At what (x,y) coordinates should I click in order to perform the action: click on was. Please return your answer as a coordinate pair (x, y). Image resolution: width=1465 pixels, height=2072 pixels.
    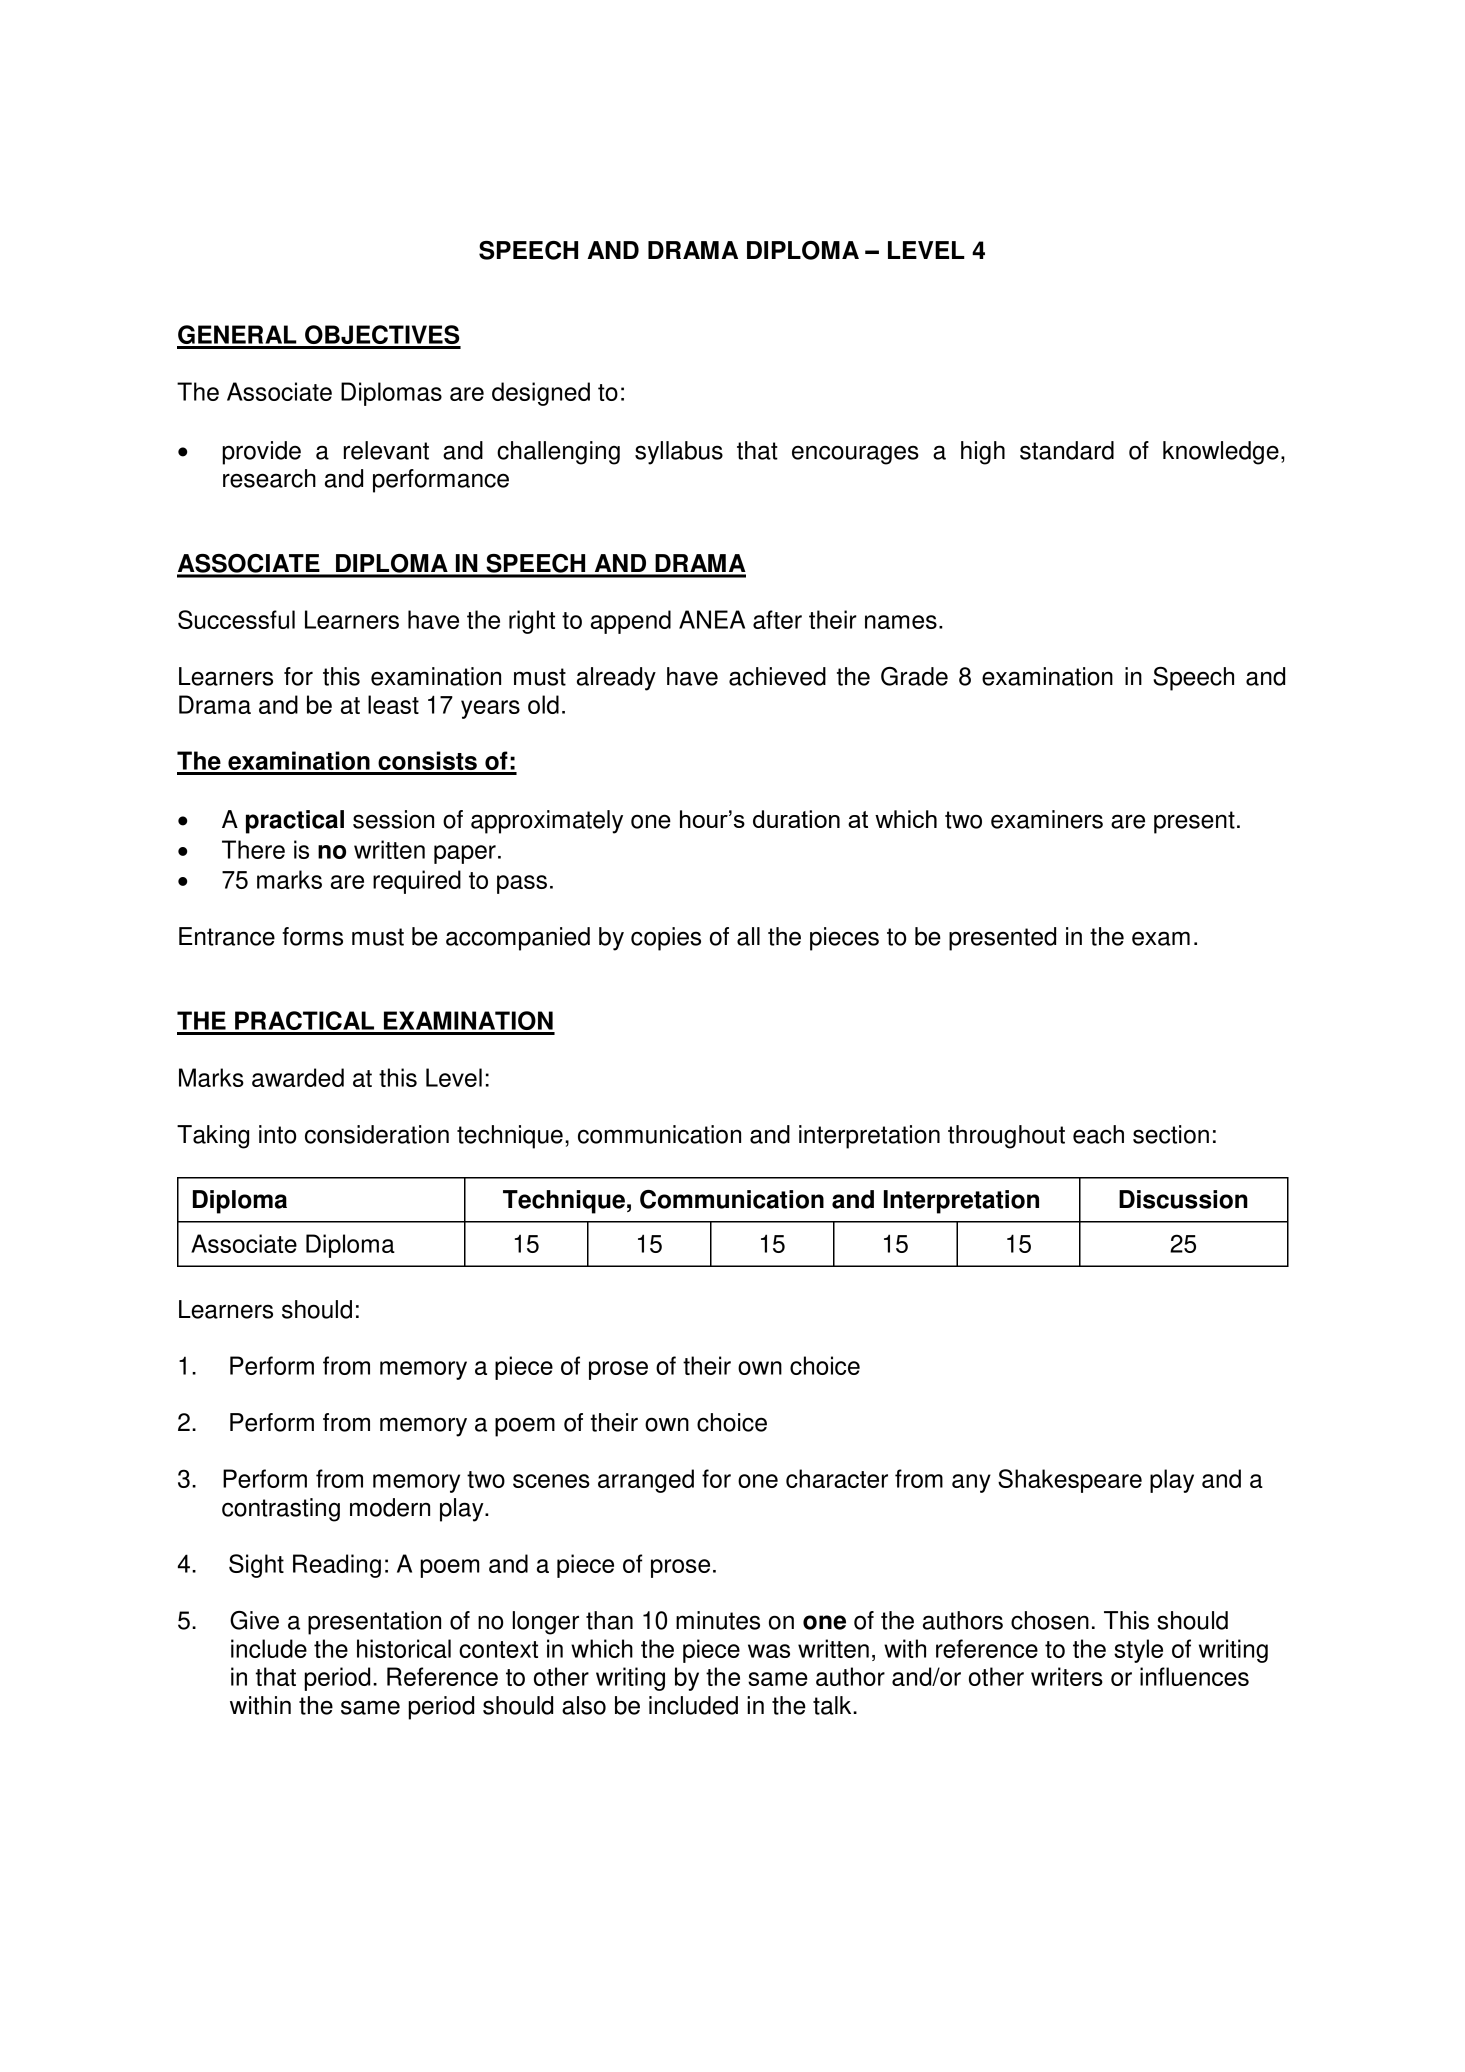
    Looking at the image, I should click on (769, 1651).
